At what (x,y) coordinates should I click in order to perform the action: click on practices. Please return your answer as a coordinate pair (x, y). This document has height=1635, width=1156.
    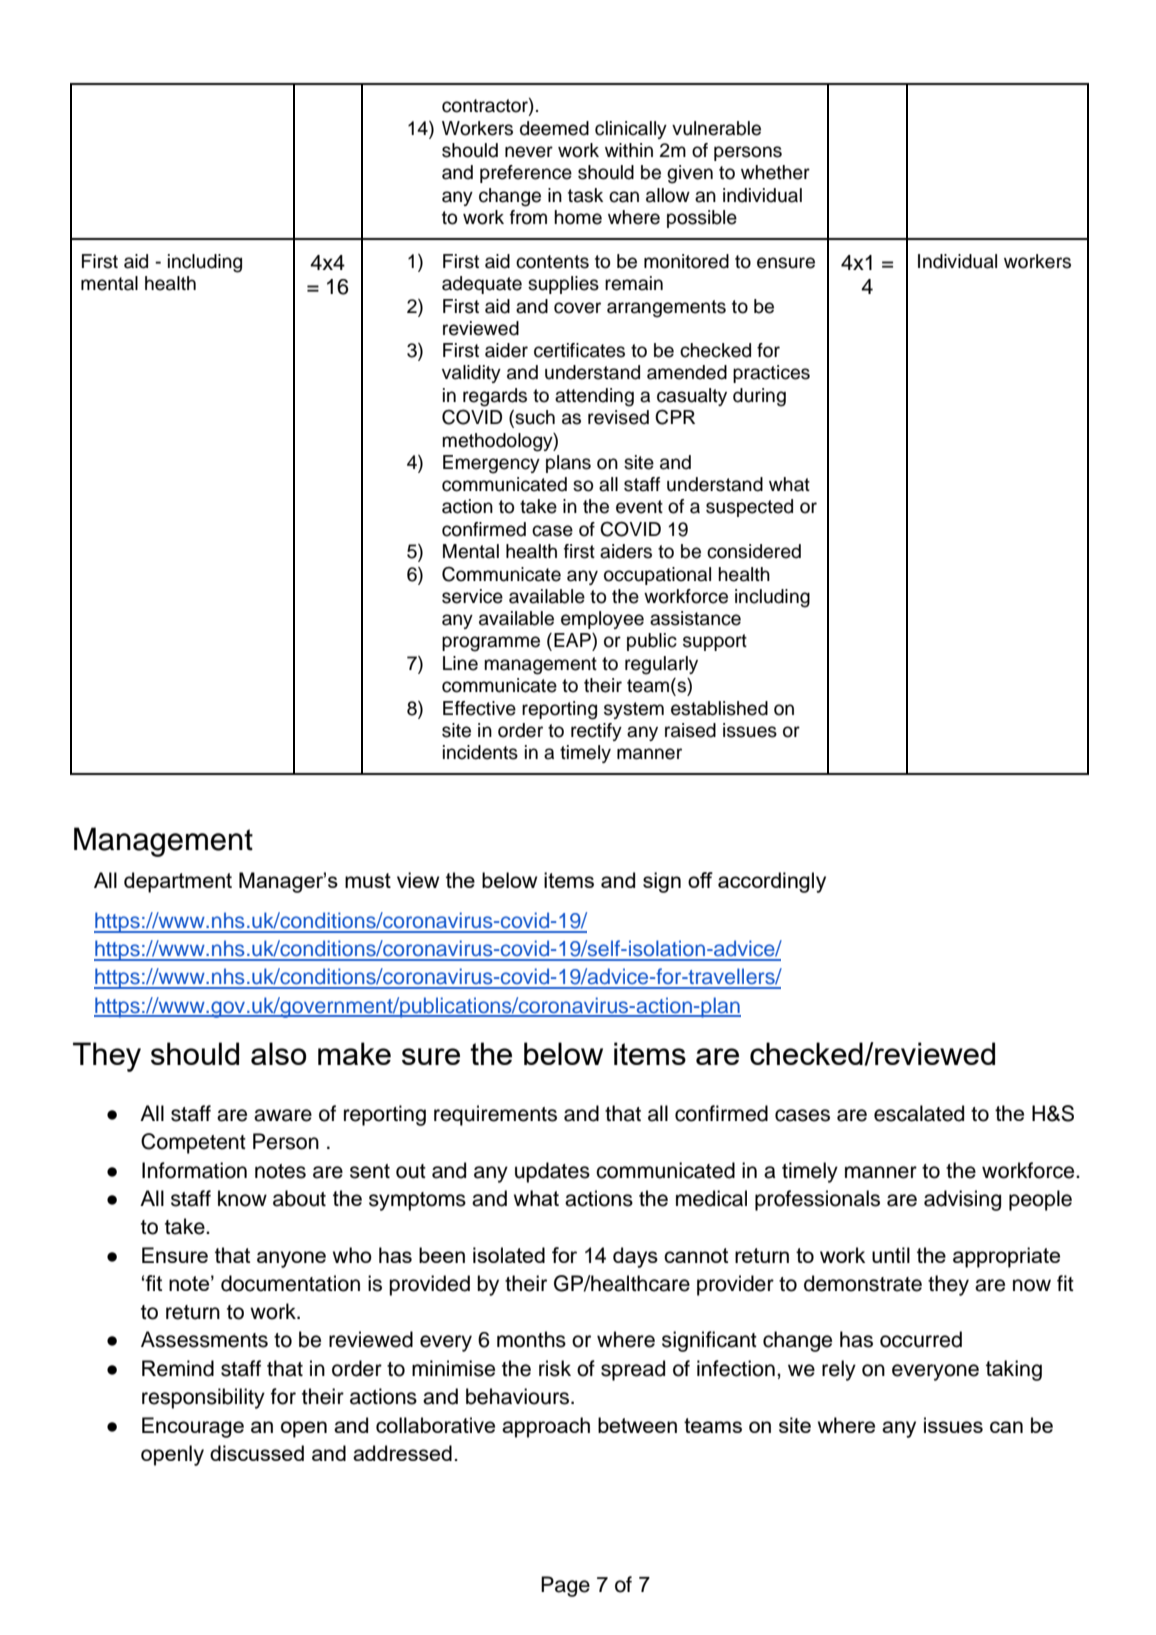
    Looking at the image, I should click on (771, 374).
